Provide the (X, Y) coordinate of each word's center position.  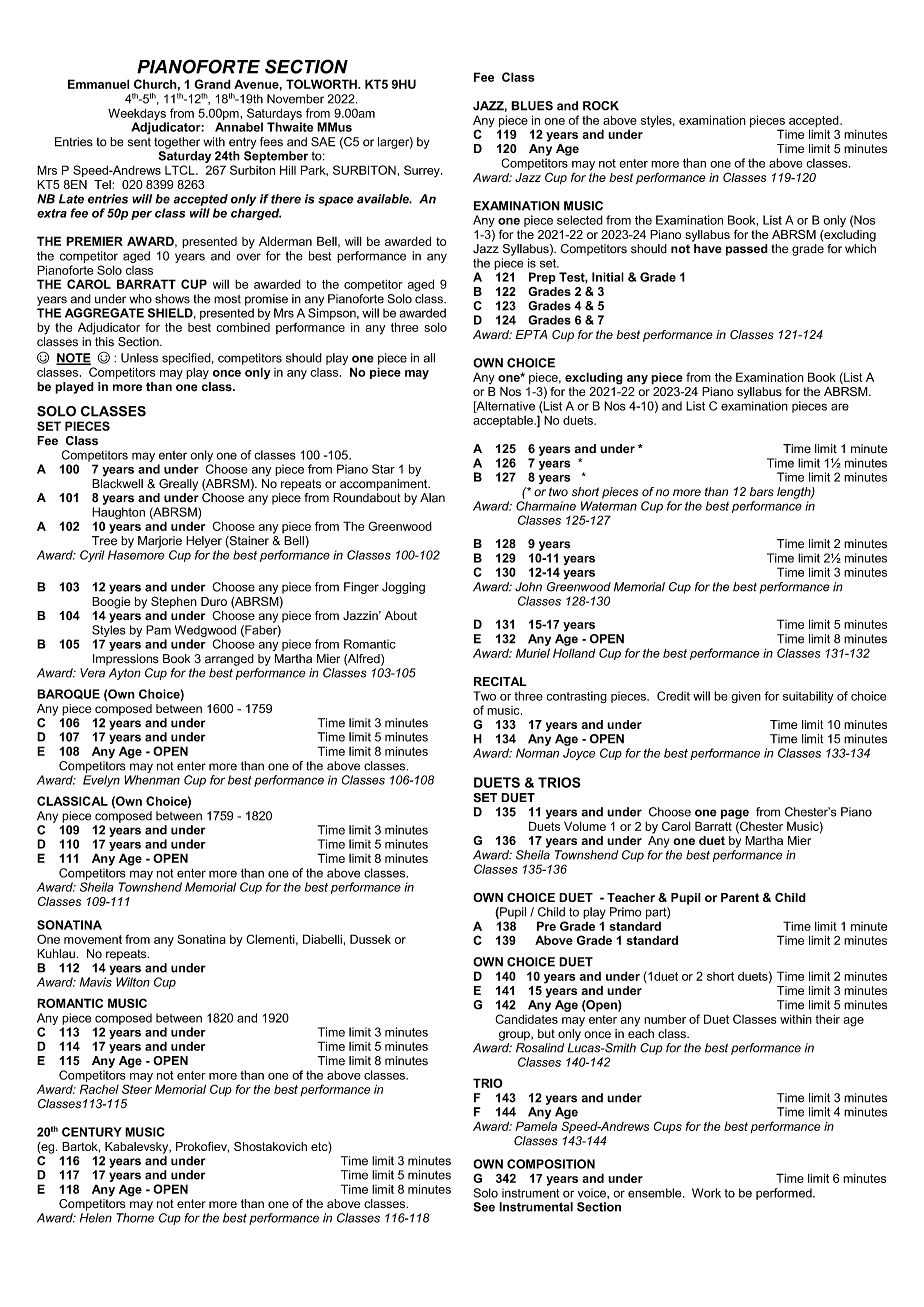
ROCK (601, 106)
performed (785, 1194)
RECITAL (500, 681)
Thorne (135, 1218)
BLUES (532, 106)
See (484, 1207)
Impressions (126, 660)
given (746, 697)
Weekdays (138, 115)
